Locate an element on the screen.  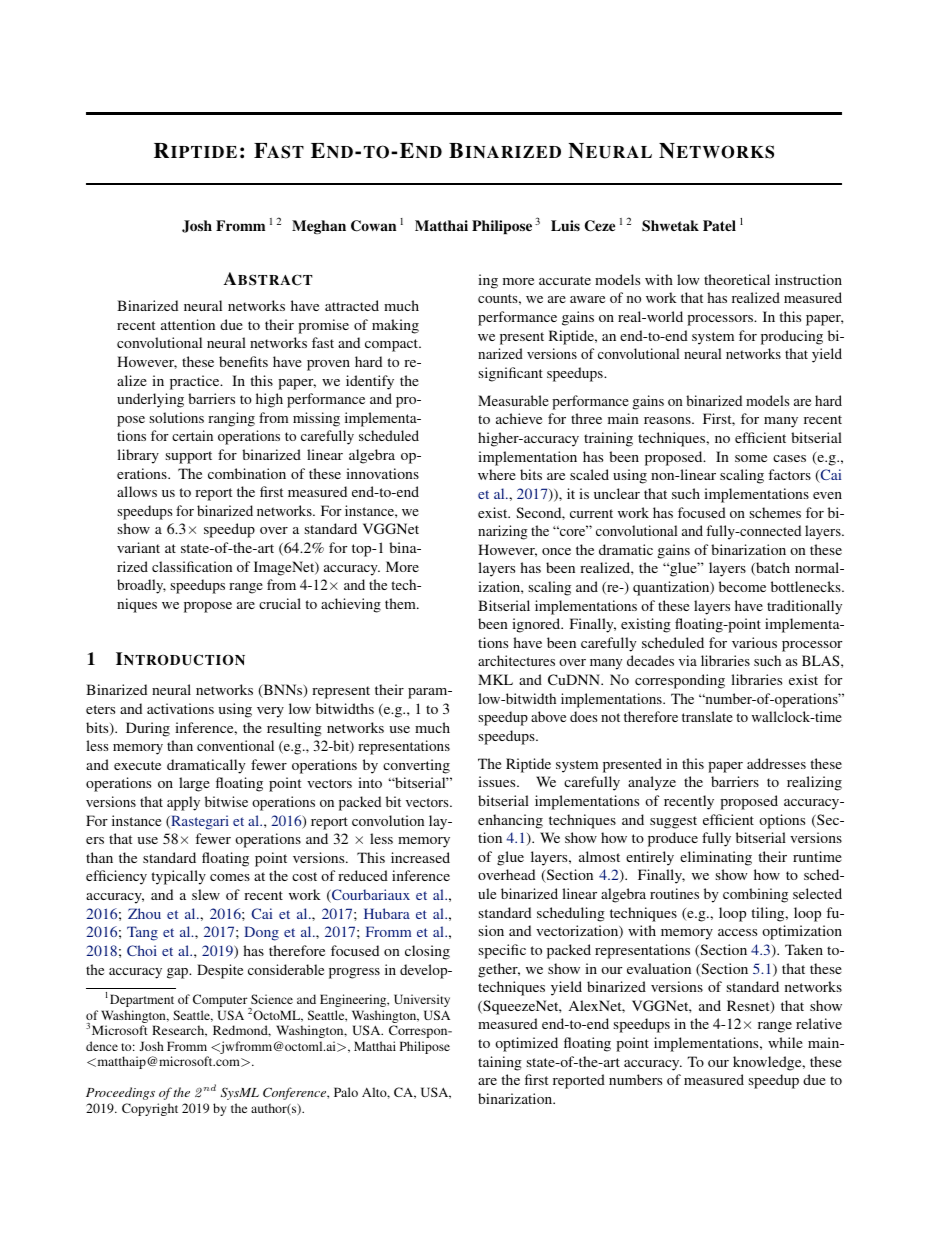
slew is located at coordinates (206, 894).
